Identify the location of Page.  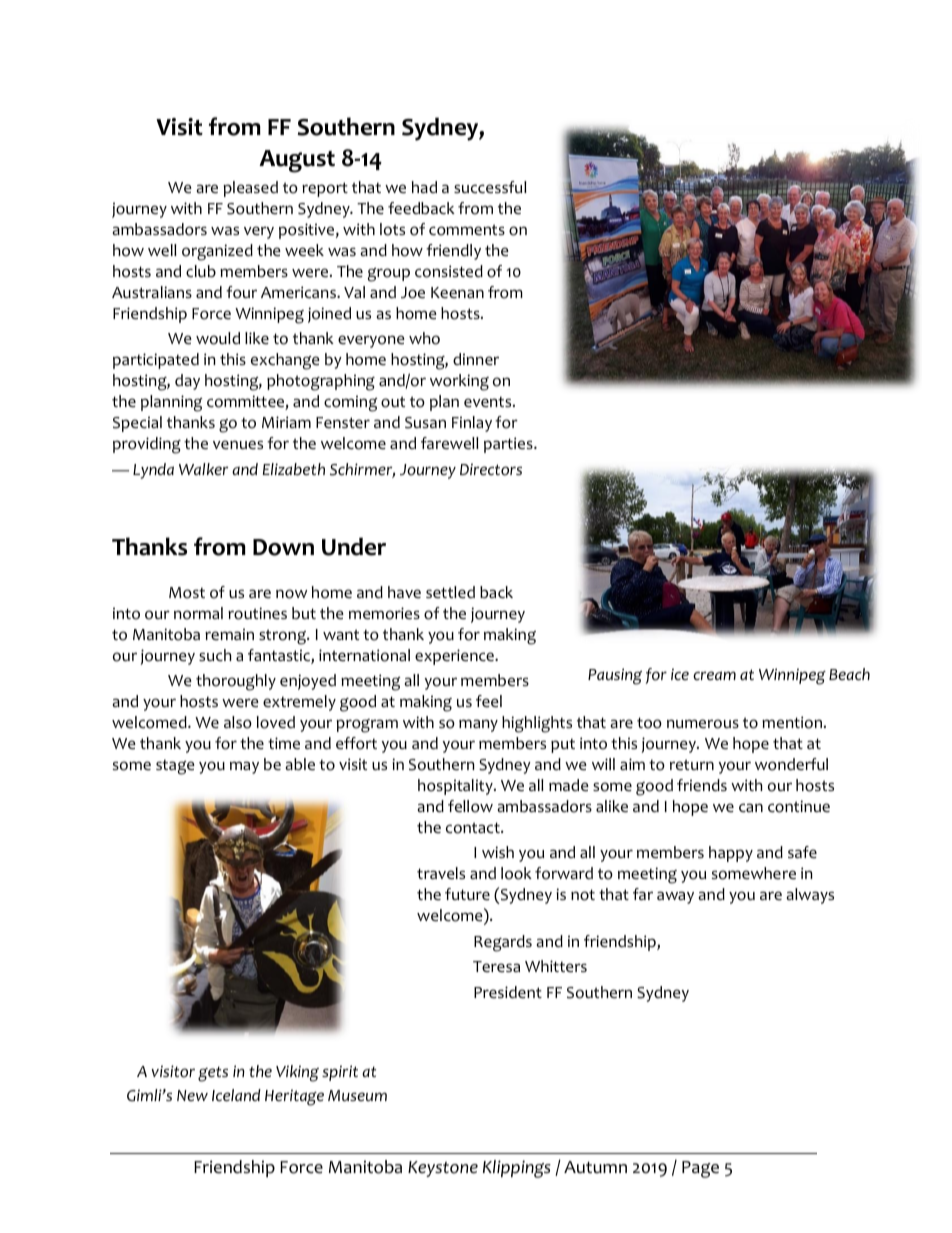
(700, 1169).
